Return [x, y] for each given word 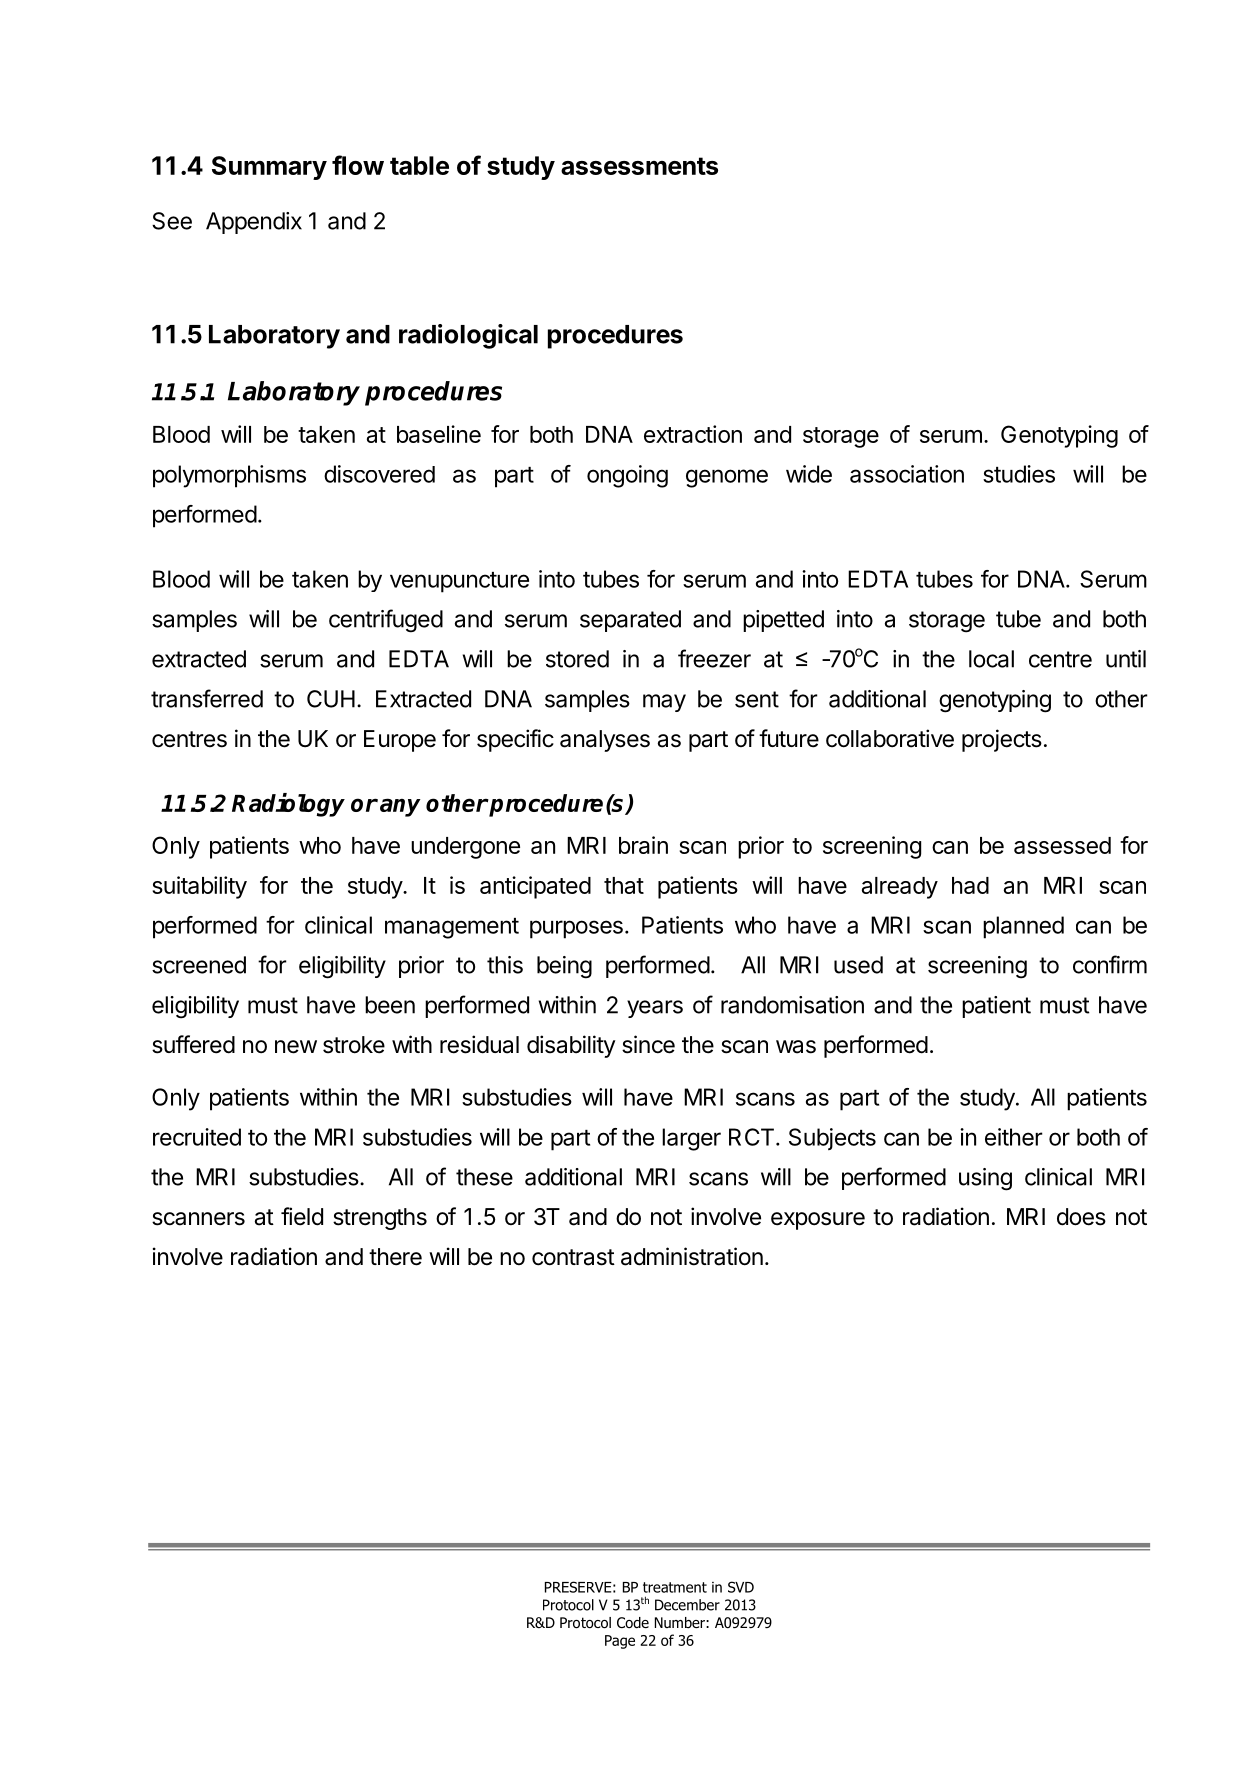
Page [620, 1642]
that [624, 885]
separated [630, 621]
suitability [199, 887]
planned [1023, 927]
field [302, 1216]
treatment [675, 1587]
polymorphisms [229, 476]
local [991, 659]
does [1081, 1217]
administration [692, 1256]
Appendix [254, 223]
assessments [639, 166]
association [907, 474]
